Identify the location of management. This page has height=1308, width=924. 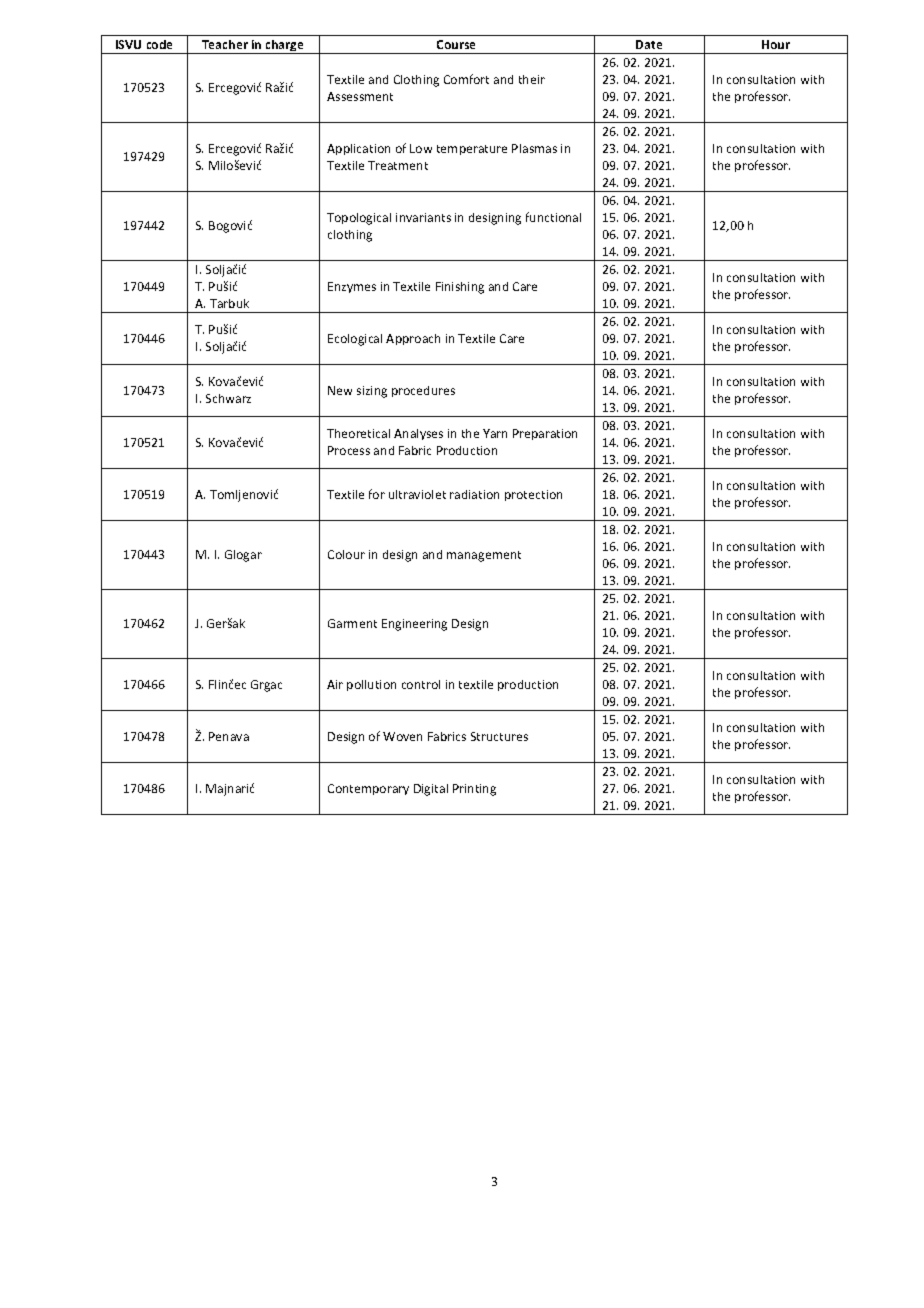
(484, 556).
